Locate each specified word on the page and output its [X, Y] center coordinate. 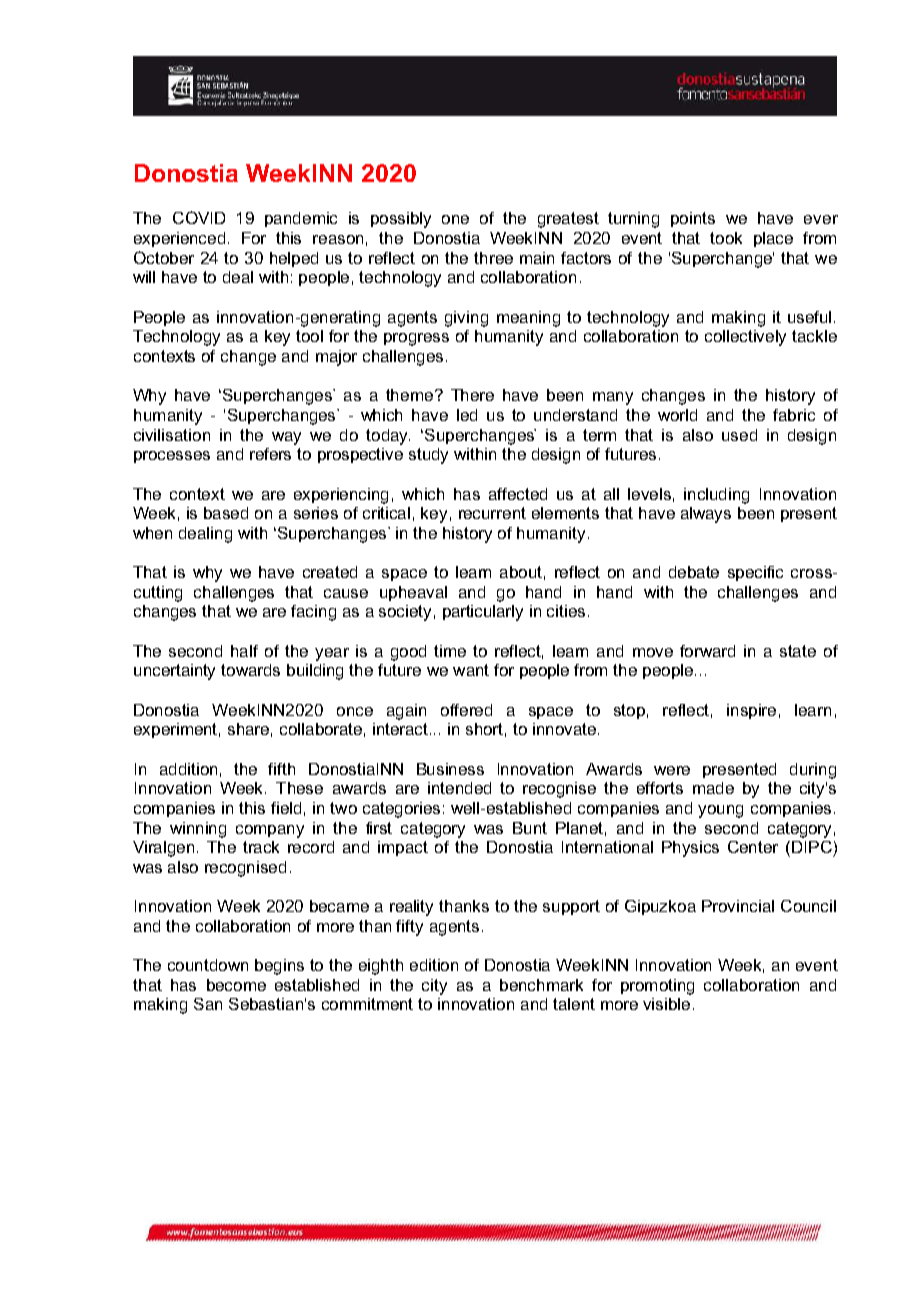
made [713, 788]
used [739, 435]
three [493, 258]
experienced [179, 239]
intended [459, 788]
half [244, 651]
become [236, 985]
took [726, 238]
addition [188, 769]
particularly [483, 613]
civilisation [172, 435]
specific [755, 573]
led [467, 415]
